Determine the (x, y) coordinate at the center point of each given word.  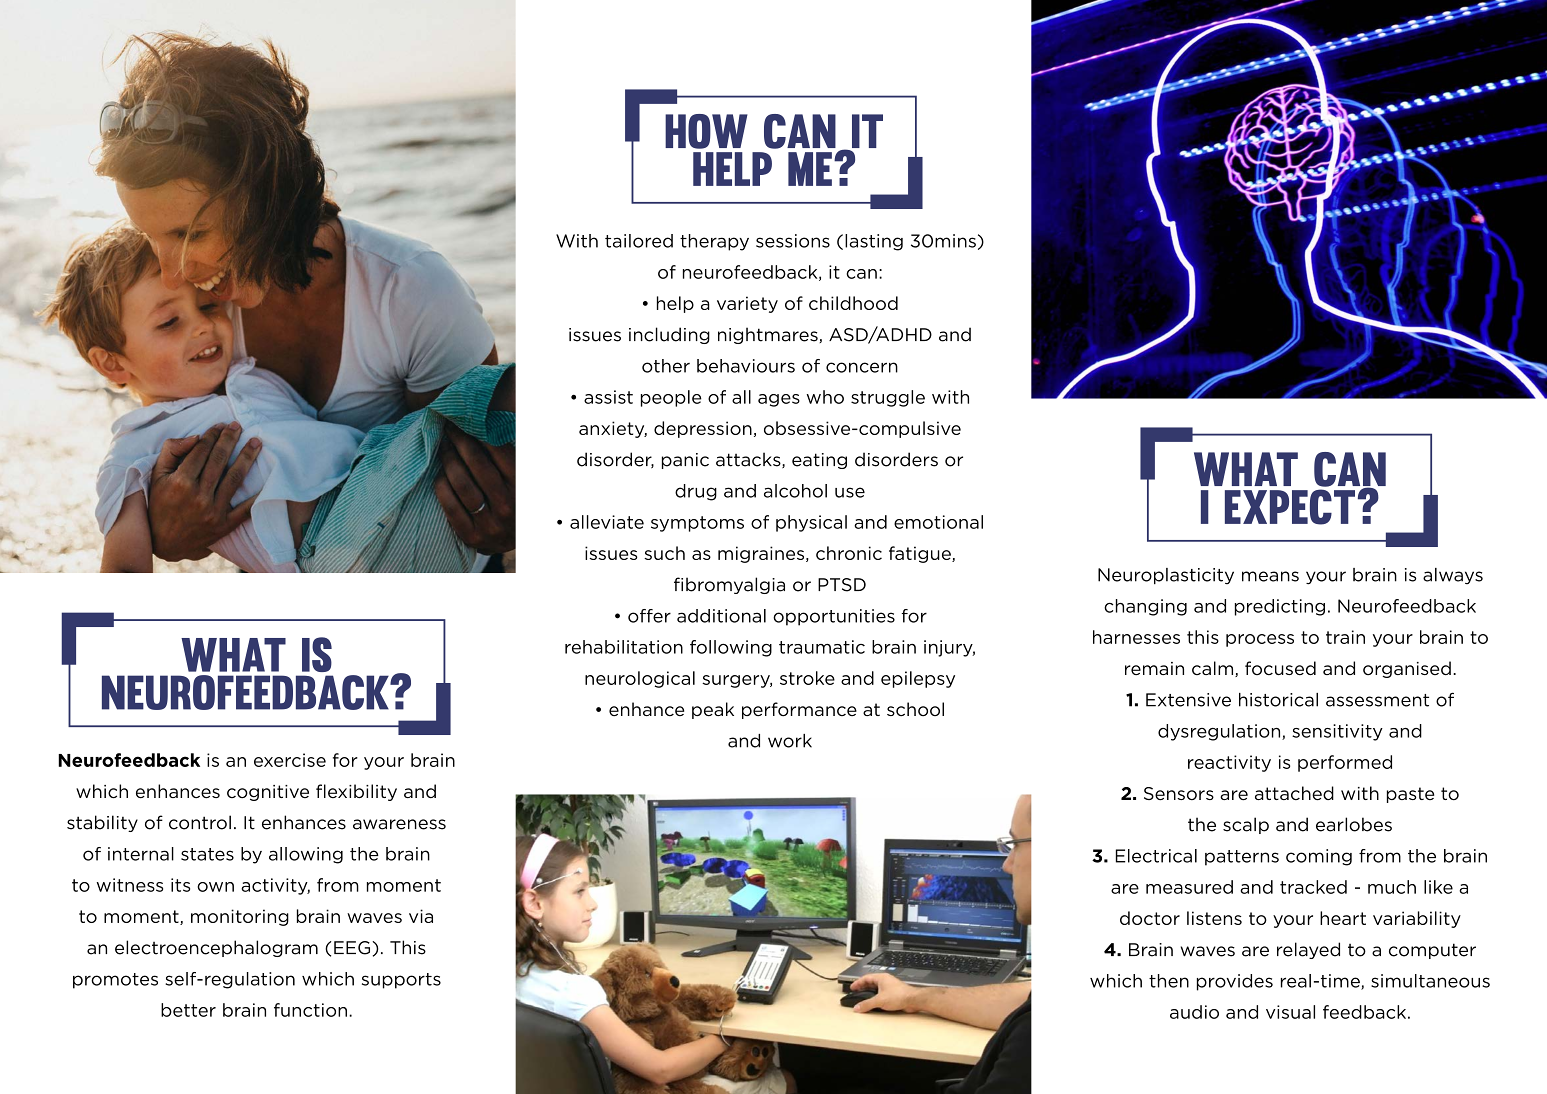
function (310, 1010)
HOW (706, 131)
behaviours (746, 366)
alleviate (607, 522)
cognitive (268, 793)
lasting (874, 242)
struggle (888, 398)
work (790, 741)
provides (1235, 982)
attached (1294, 793)
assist (608, 397)
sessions (793, 241)
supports (401, 981)
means (1270, 576)
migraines (762, 554)
